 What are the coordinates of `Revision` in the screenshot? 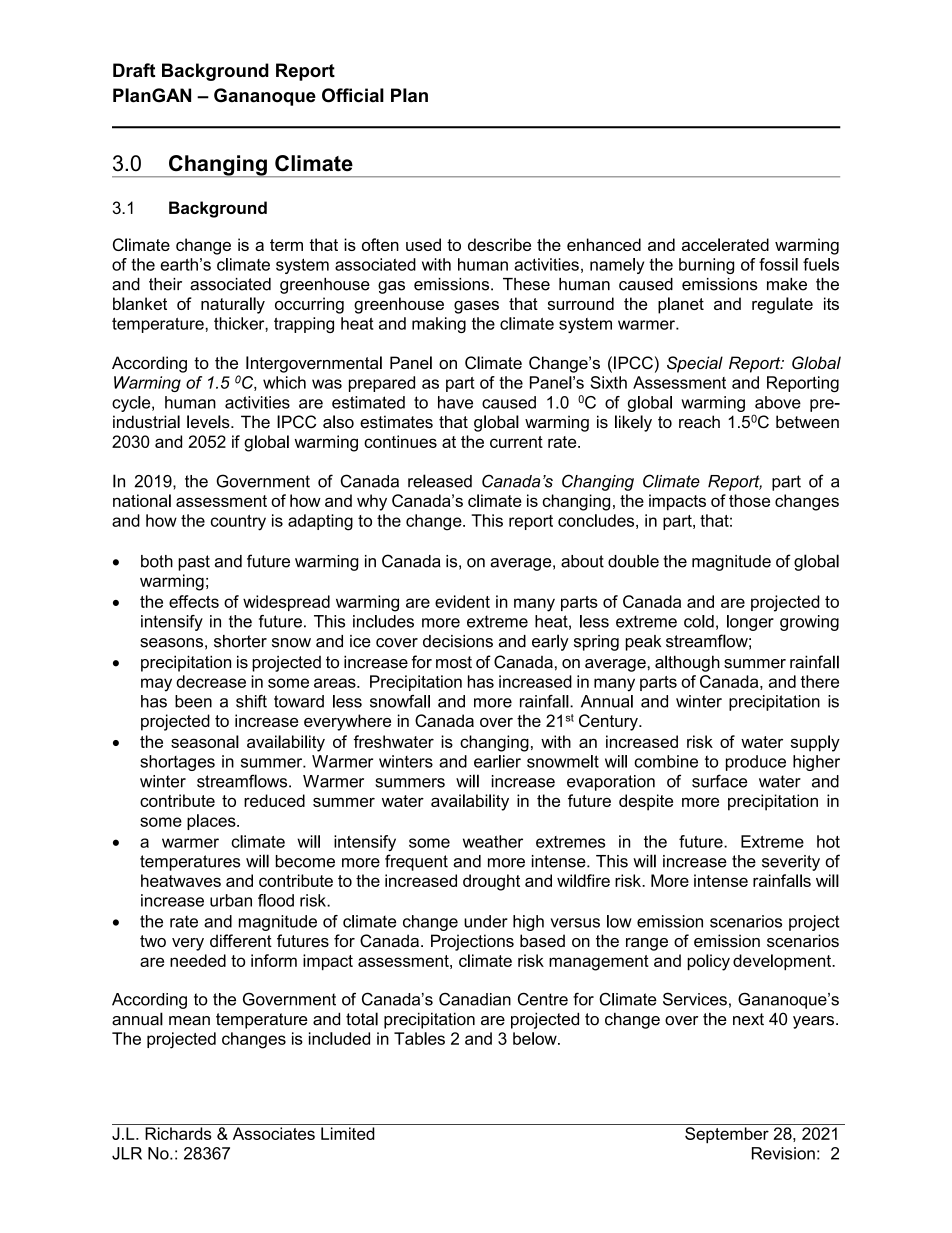 It's located at (783, 1153).
